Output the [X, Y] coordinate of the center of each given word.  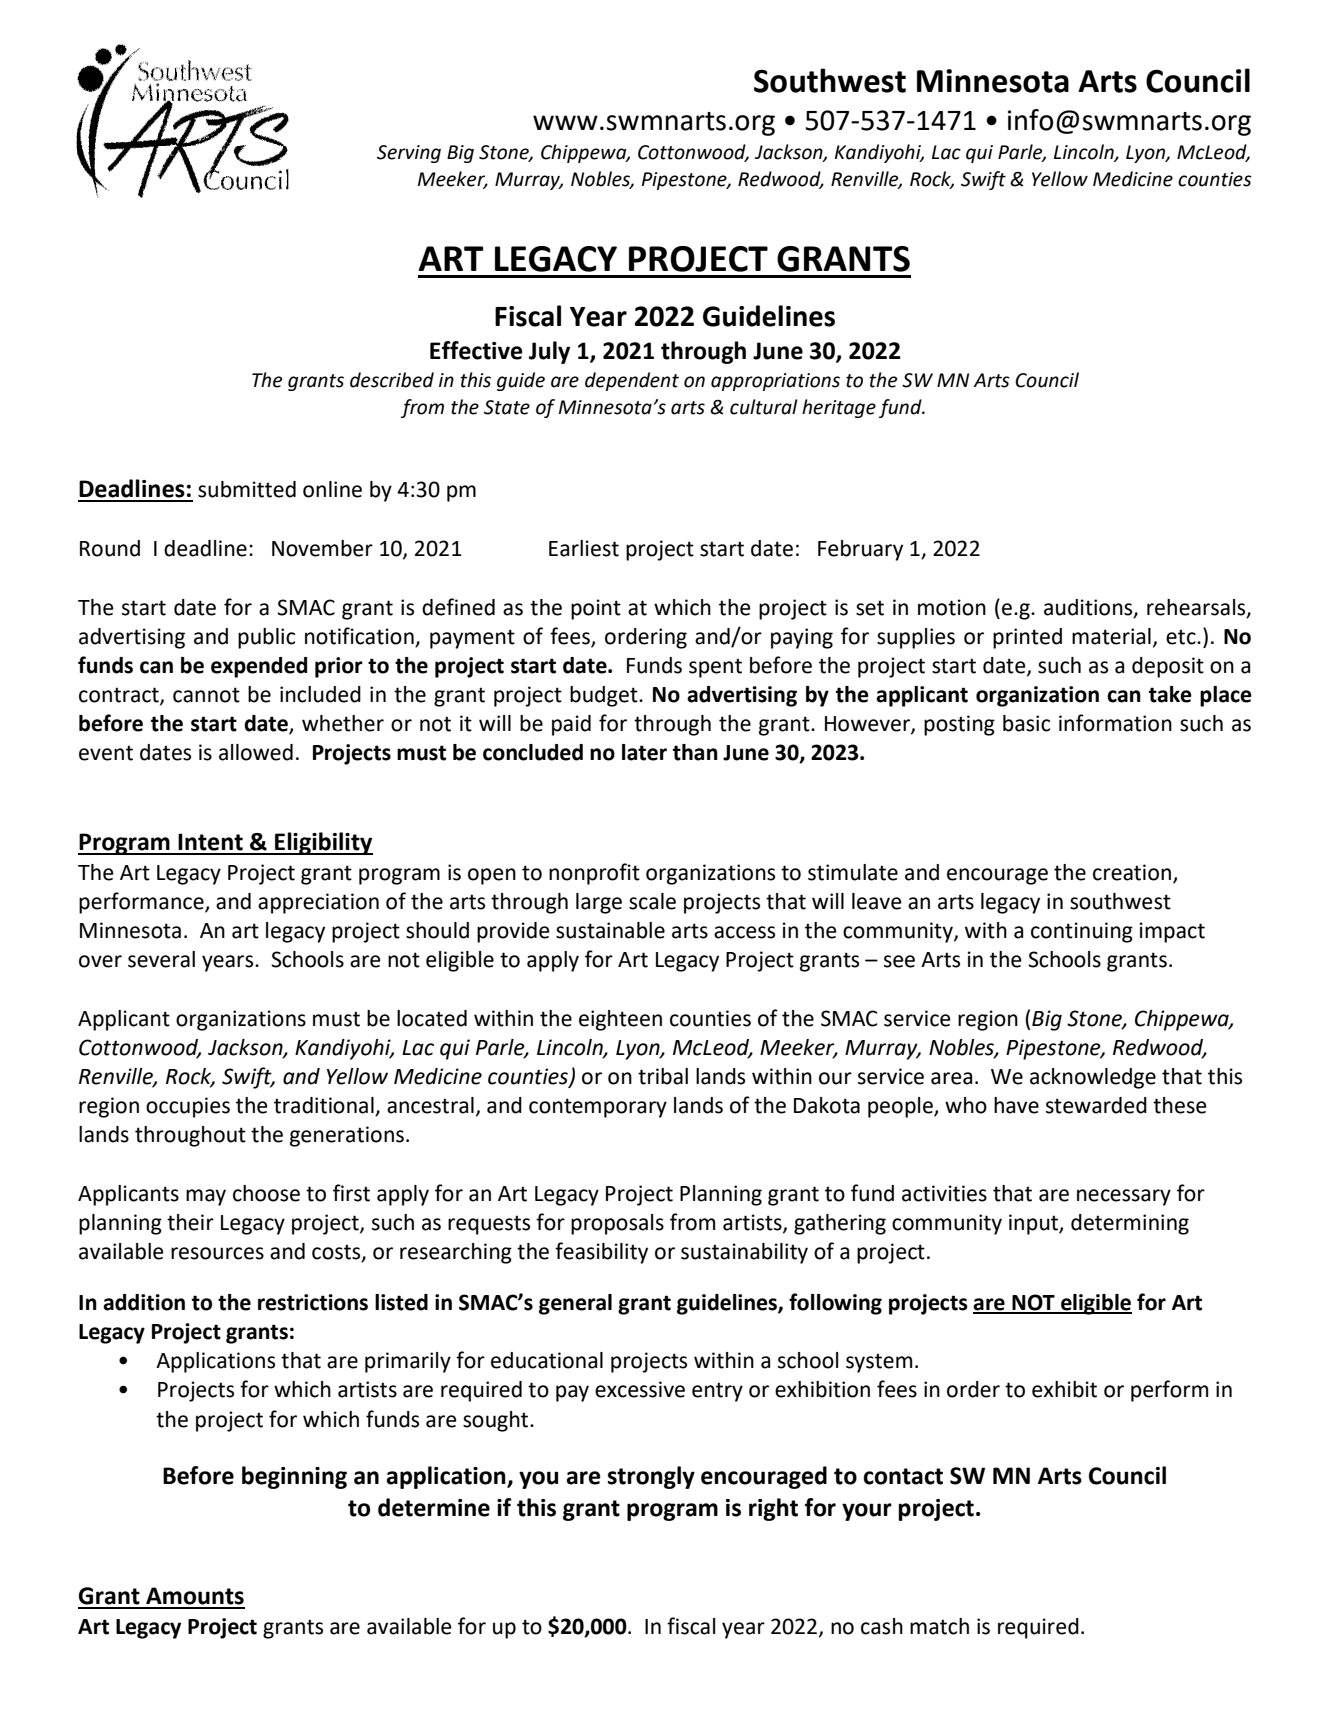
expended [259, 667]
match [939, 1626]
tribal [663, 1076]
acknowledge [1093, 1078]
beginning [294, 1477]
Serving [409, 154]
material [1111, 636]
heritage [839, 408]
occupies [188, 1107]
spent [715, 668]
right [773, 1509]
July [549, 352]
